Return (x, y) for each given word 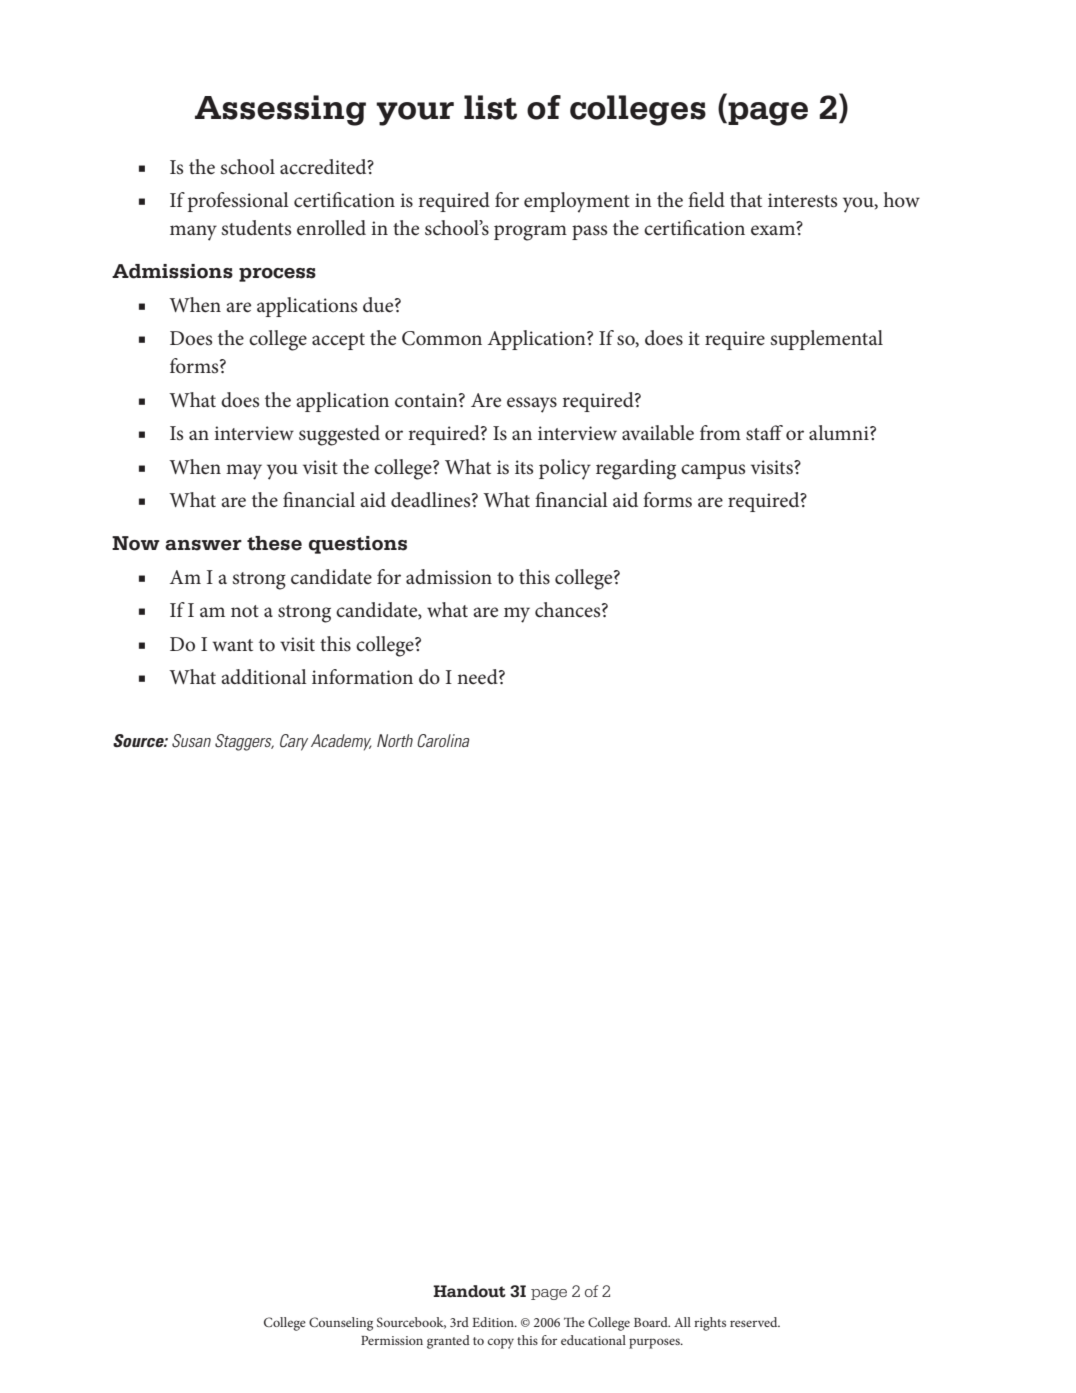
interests (802, 200)
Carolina (443, 741)
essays (532, 405)
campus (713, 471)
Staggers (244, 742)
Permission (392, 1340)
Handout (469, 1291)
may (244, 472)
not (245, 611)
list (490, 107)
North (395, 740)
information (362, 677)
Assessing (280, 110)
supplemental (827, 340)
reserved (755, 1322)
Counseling (341, 1324)
